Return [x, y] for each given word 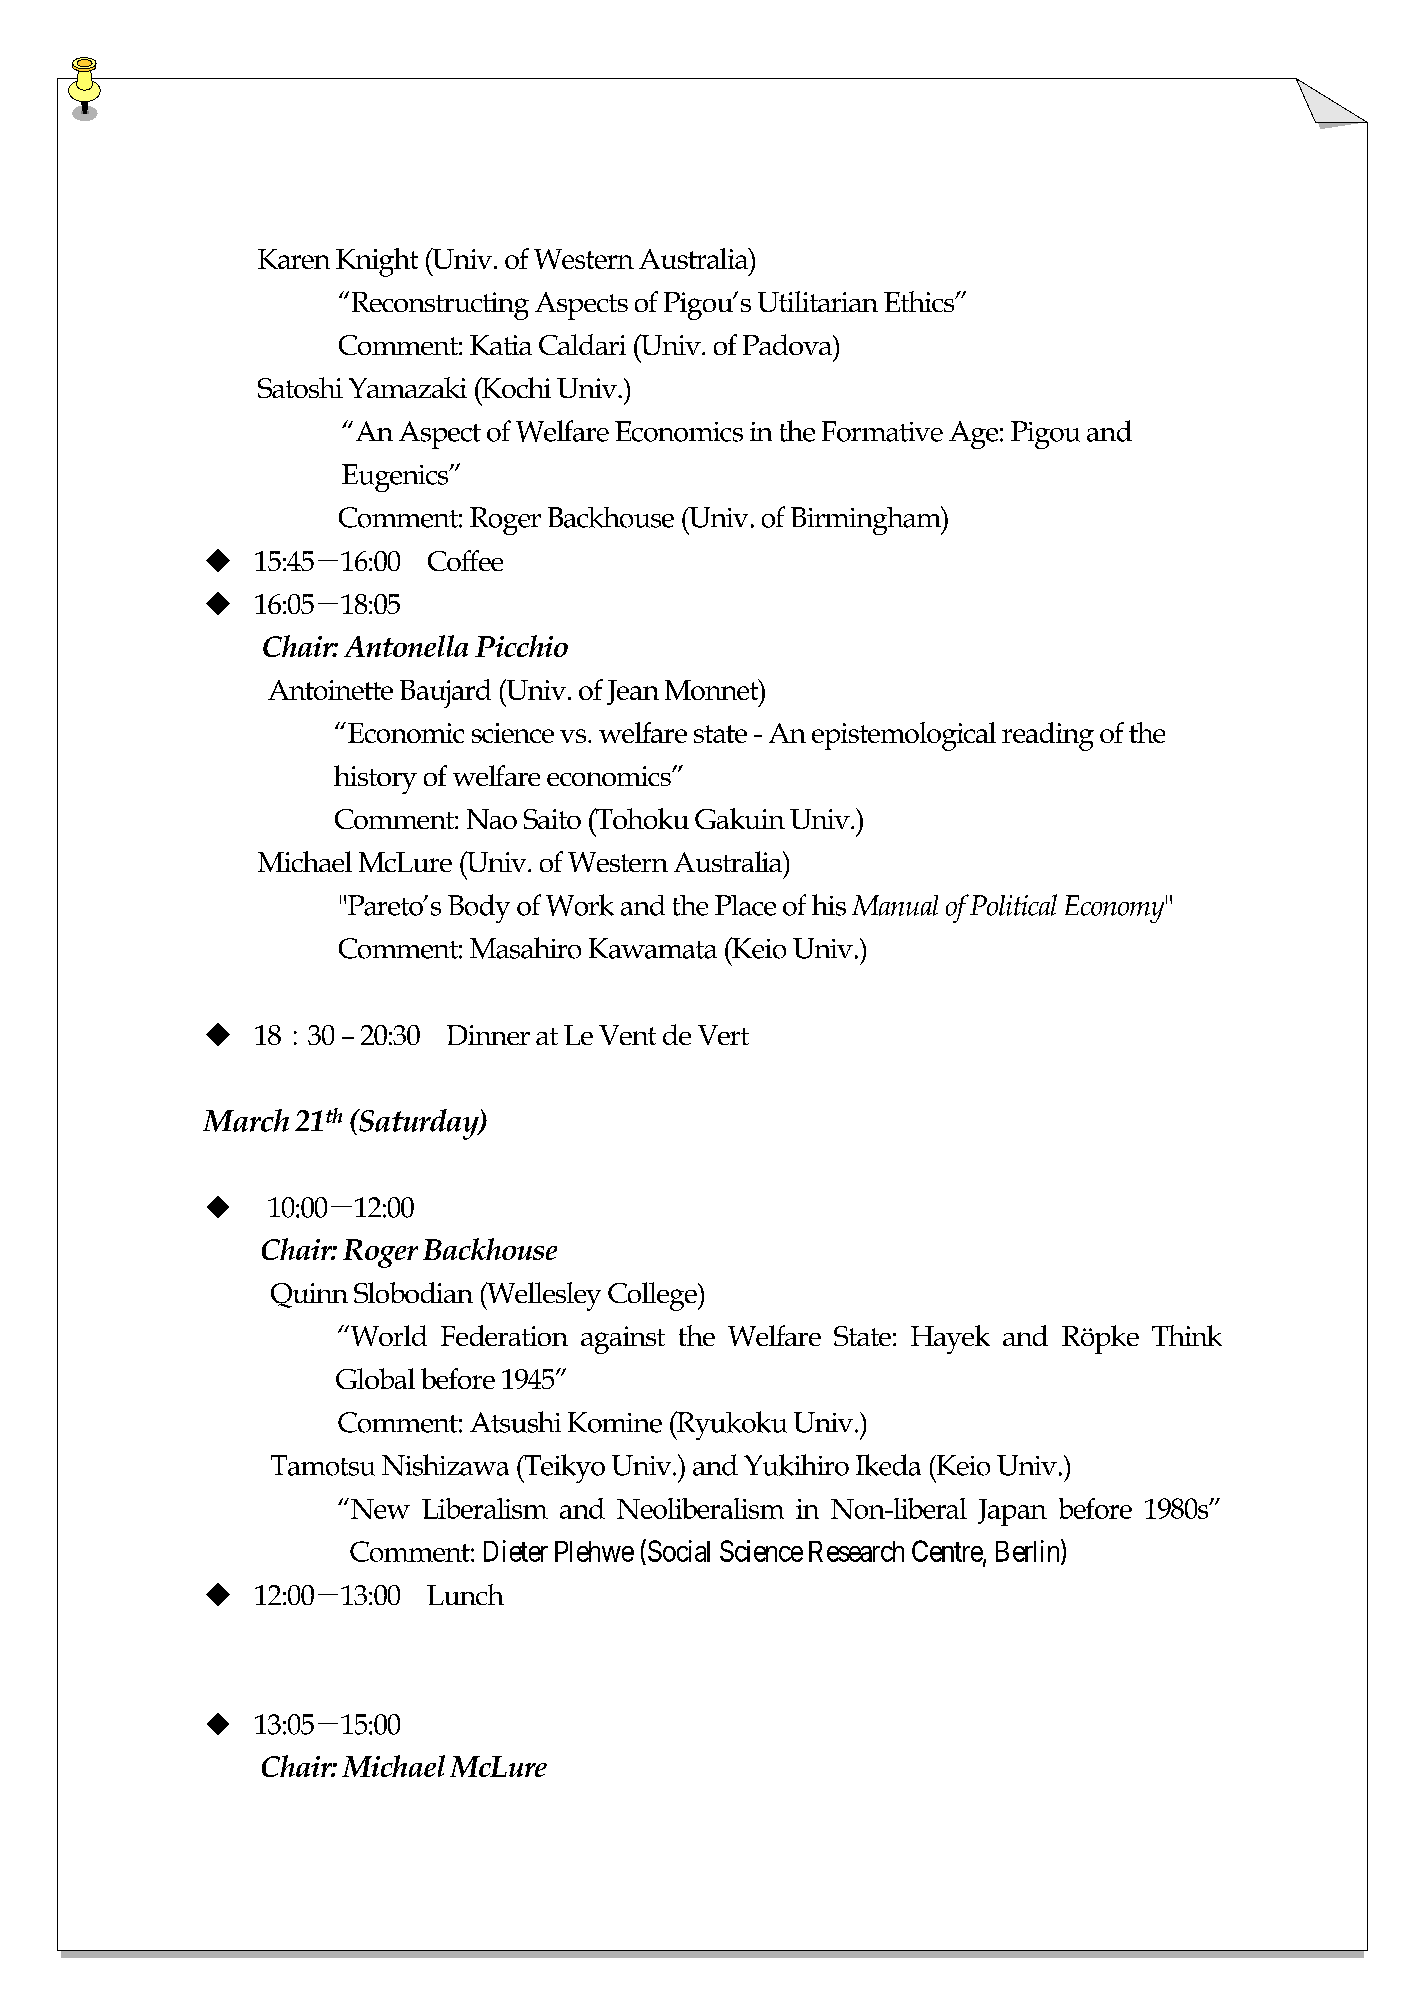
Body [479, 908]
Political [1013, 905]
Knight [377, 262]
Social [677, 1550]
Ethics [920, 301]
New [380, 1509]
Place [745, 905]
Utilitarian [818, 301]
